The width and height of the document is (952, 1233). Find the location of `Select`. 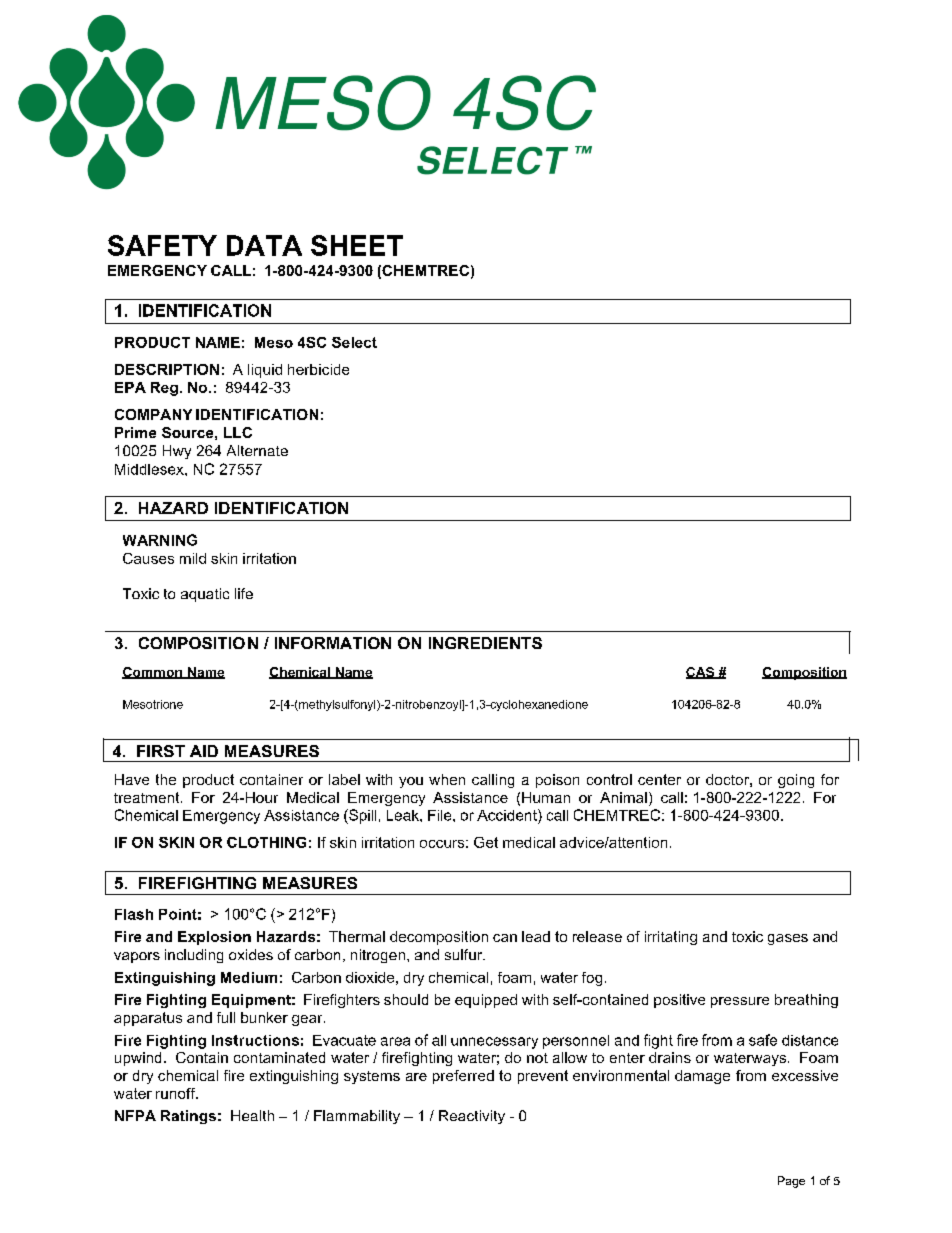

Select is located at coordinates (354, 342).
